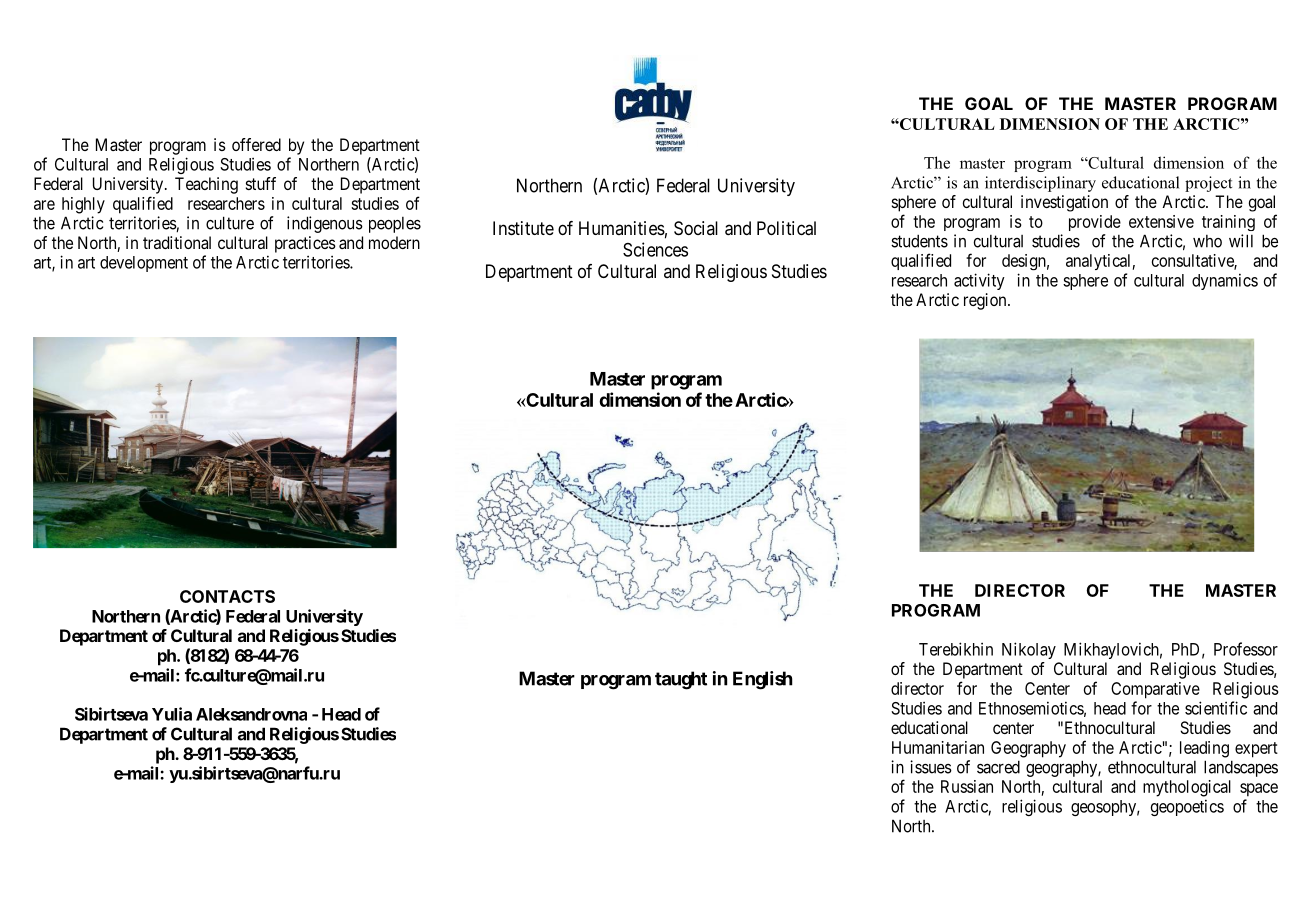 Image resolution: width=1308 pixels, height=924 pixels. I want to click on Teaching, so click(206, 185).
